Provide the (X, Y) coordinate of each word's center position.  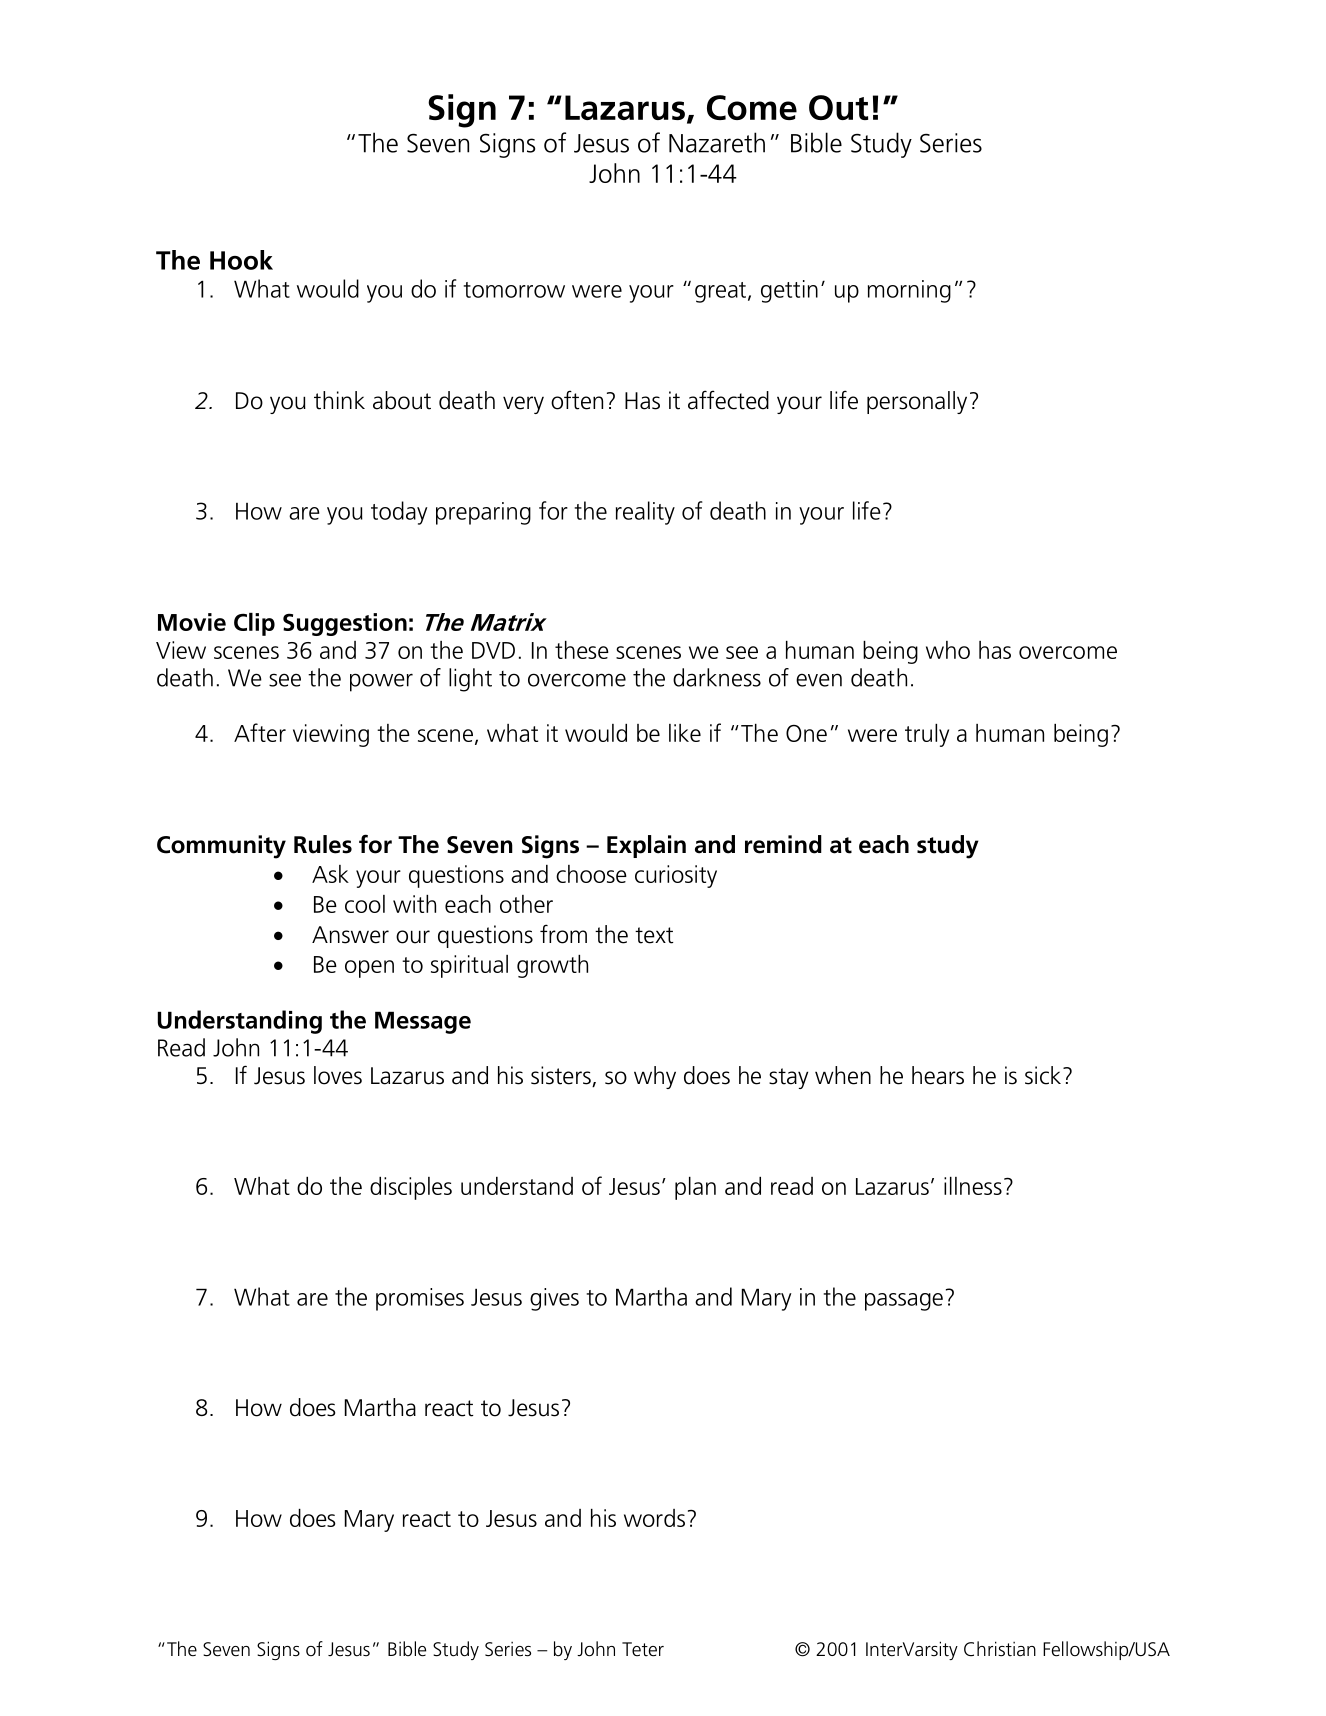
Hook (241, 260)
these (582, 650)
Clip (254, 624)
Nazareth (717, 142)
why (655, 1077)
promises (420, 1299)
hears (938, 1075)
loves (338, 1075)
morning (909, 291)
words (654, 1518)
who (948, 650)
